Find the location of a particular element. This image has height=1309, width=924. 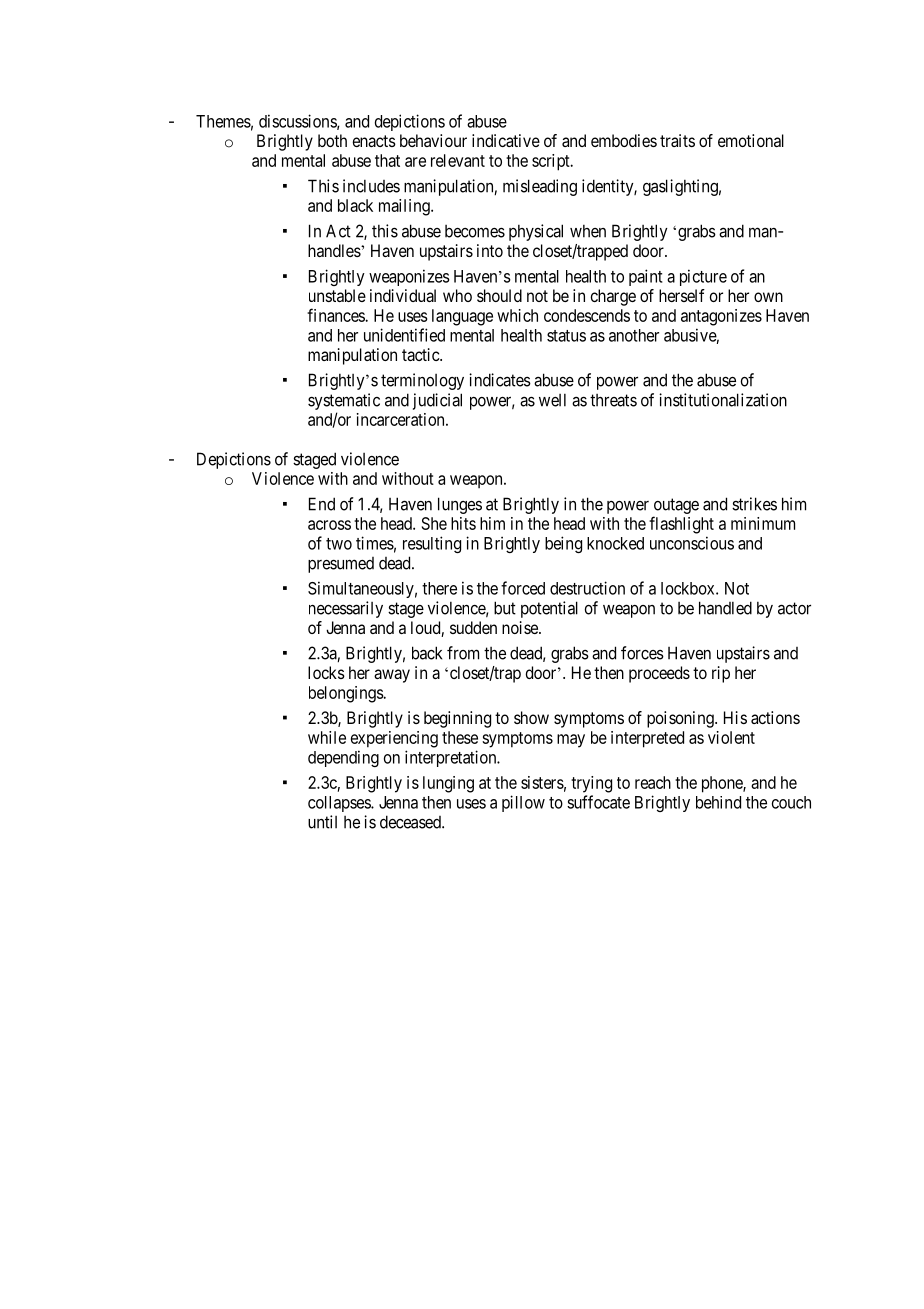

across is located at coordinates (329, 525).
